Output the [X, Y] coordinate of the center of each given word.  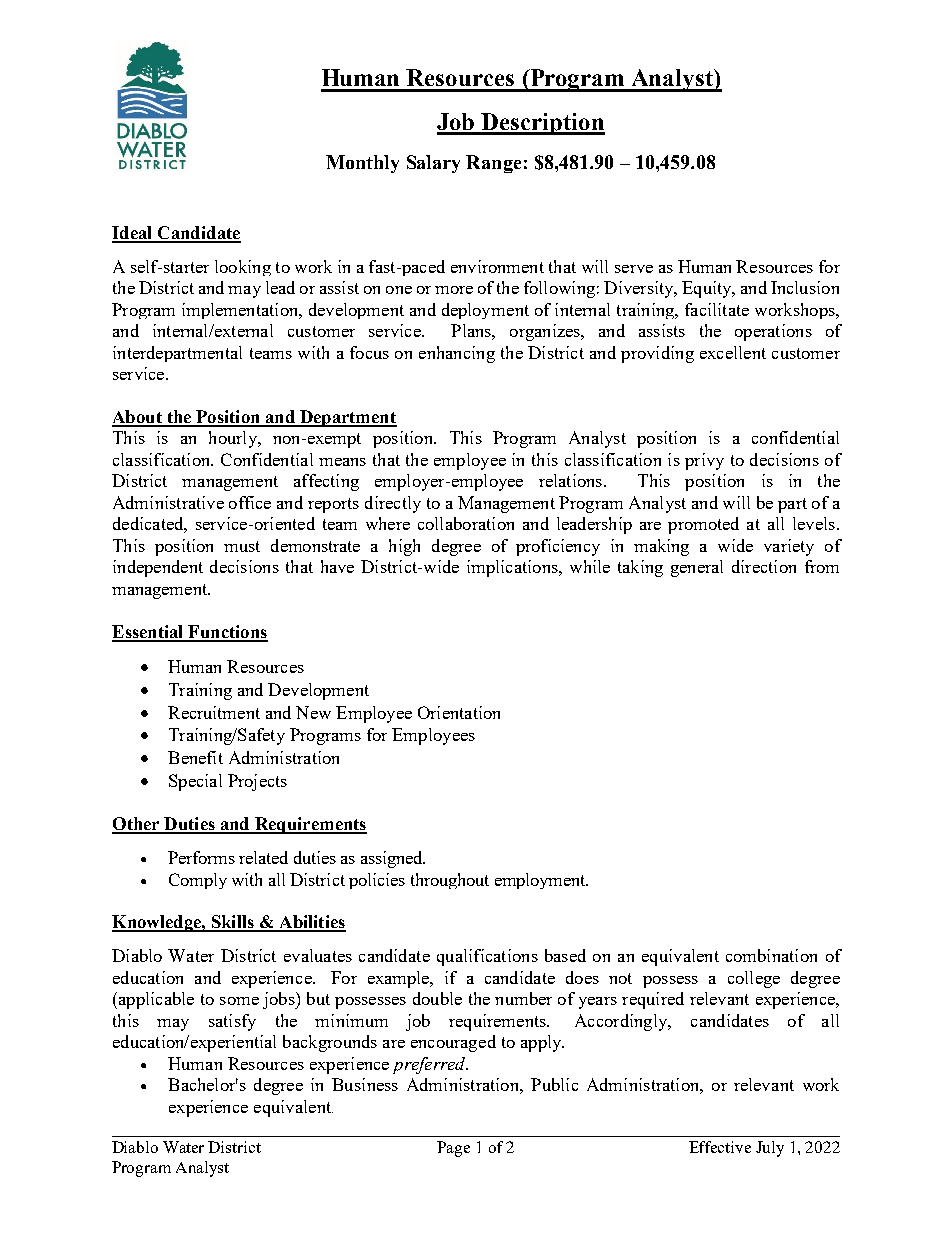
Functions [227, 633]
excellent [733, 352]
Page [453, 1149]
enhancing [457, 354]
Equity [708, 289]
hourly [234, 439]
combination [771, 955]
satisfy [232, 1022]
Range [493, 164]
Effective [720, 1147]
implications [513, 568]
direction [764, 566]
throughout [450, 881]
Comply [198, 881]
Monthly [362, 164]
